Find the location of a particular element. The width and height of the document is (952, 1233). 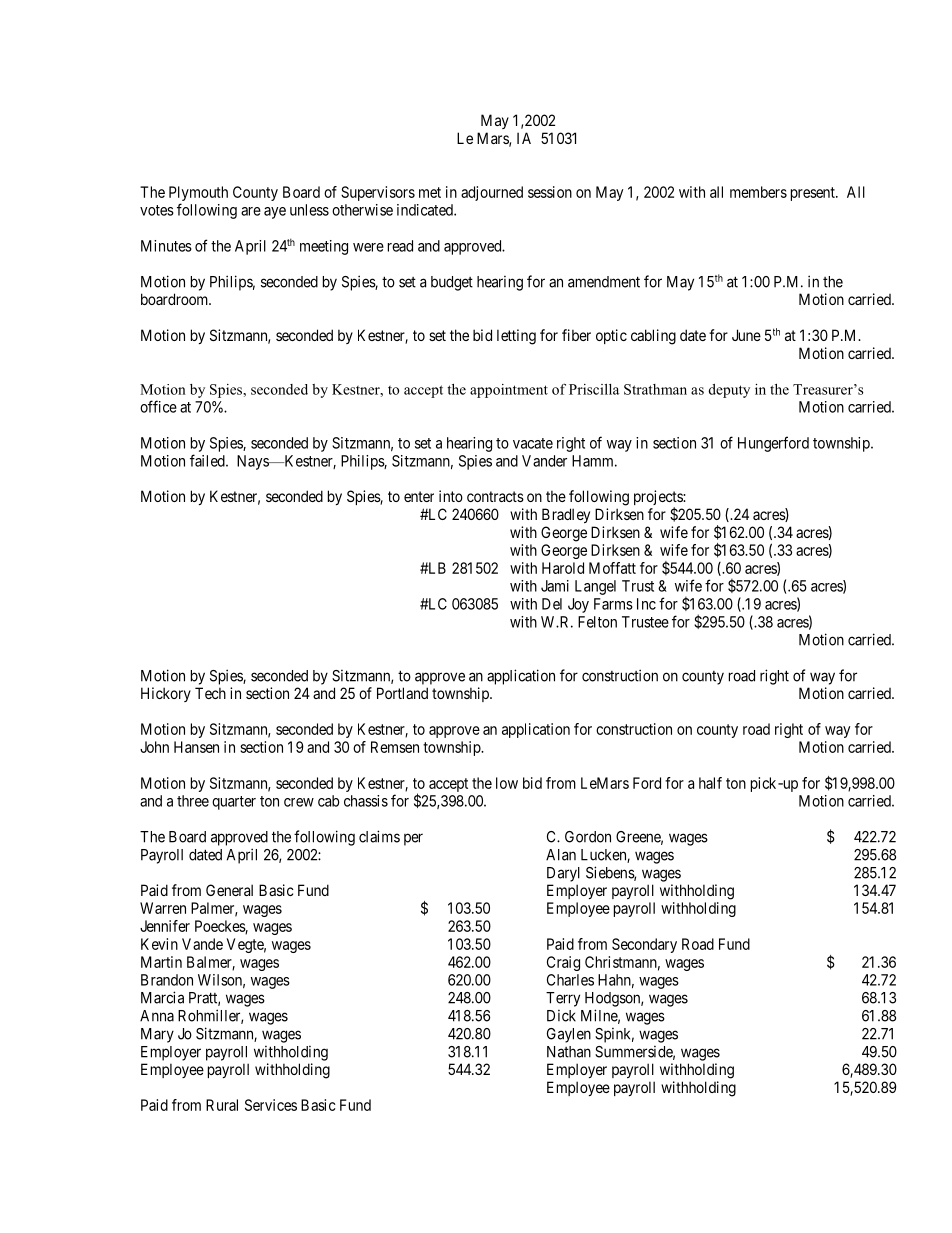

Inc is located at coordinates (646, 604).
